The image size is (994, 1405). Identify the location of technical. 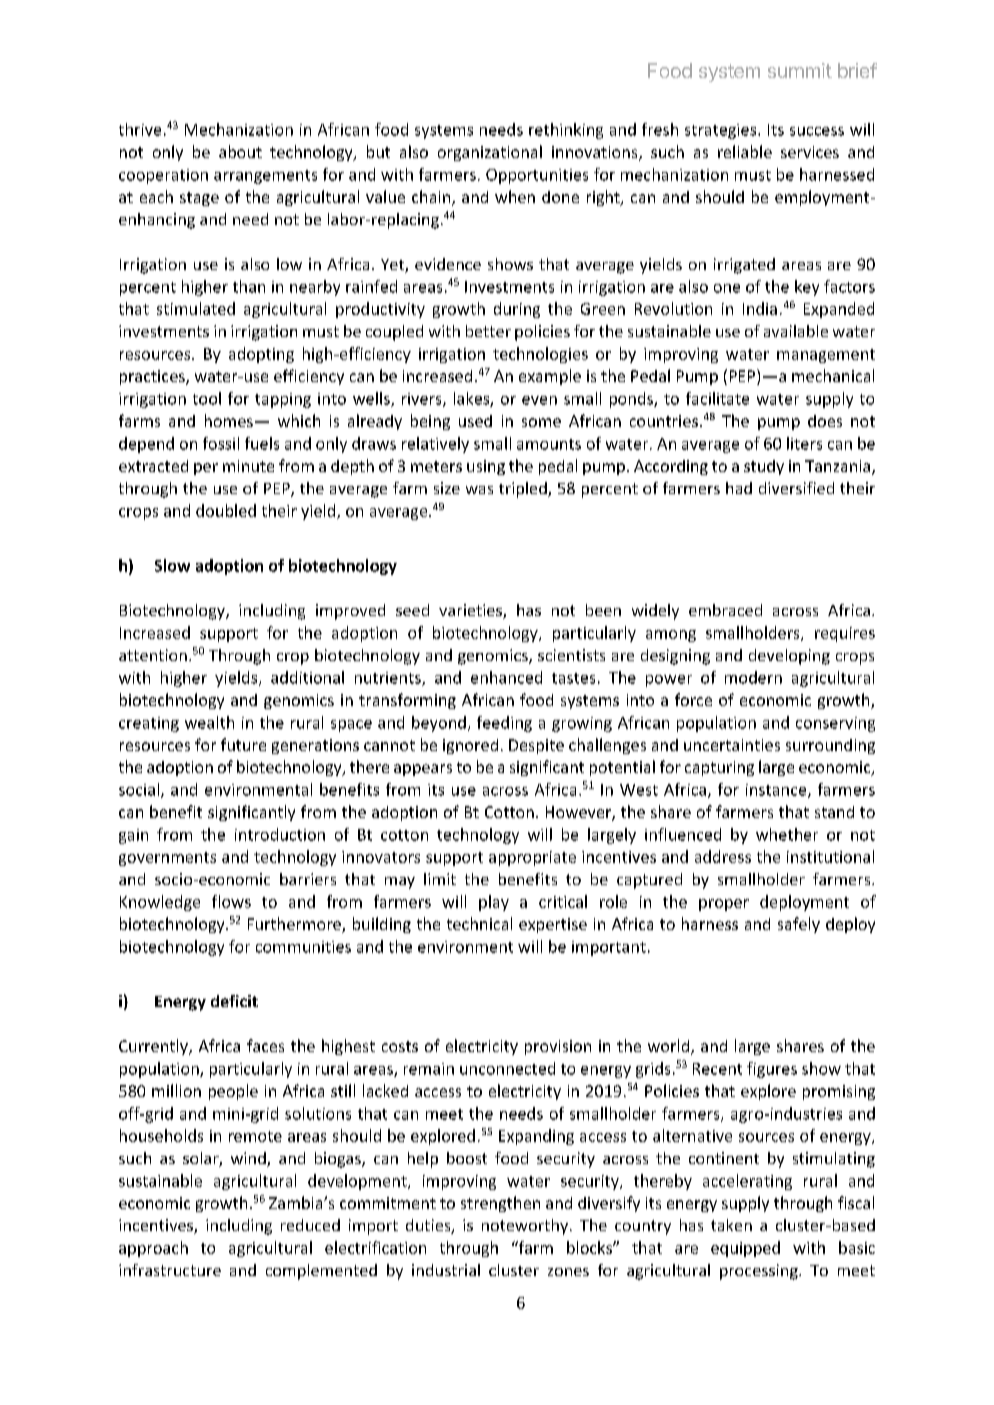
(479, 923).
